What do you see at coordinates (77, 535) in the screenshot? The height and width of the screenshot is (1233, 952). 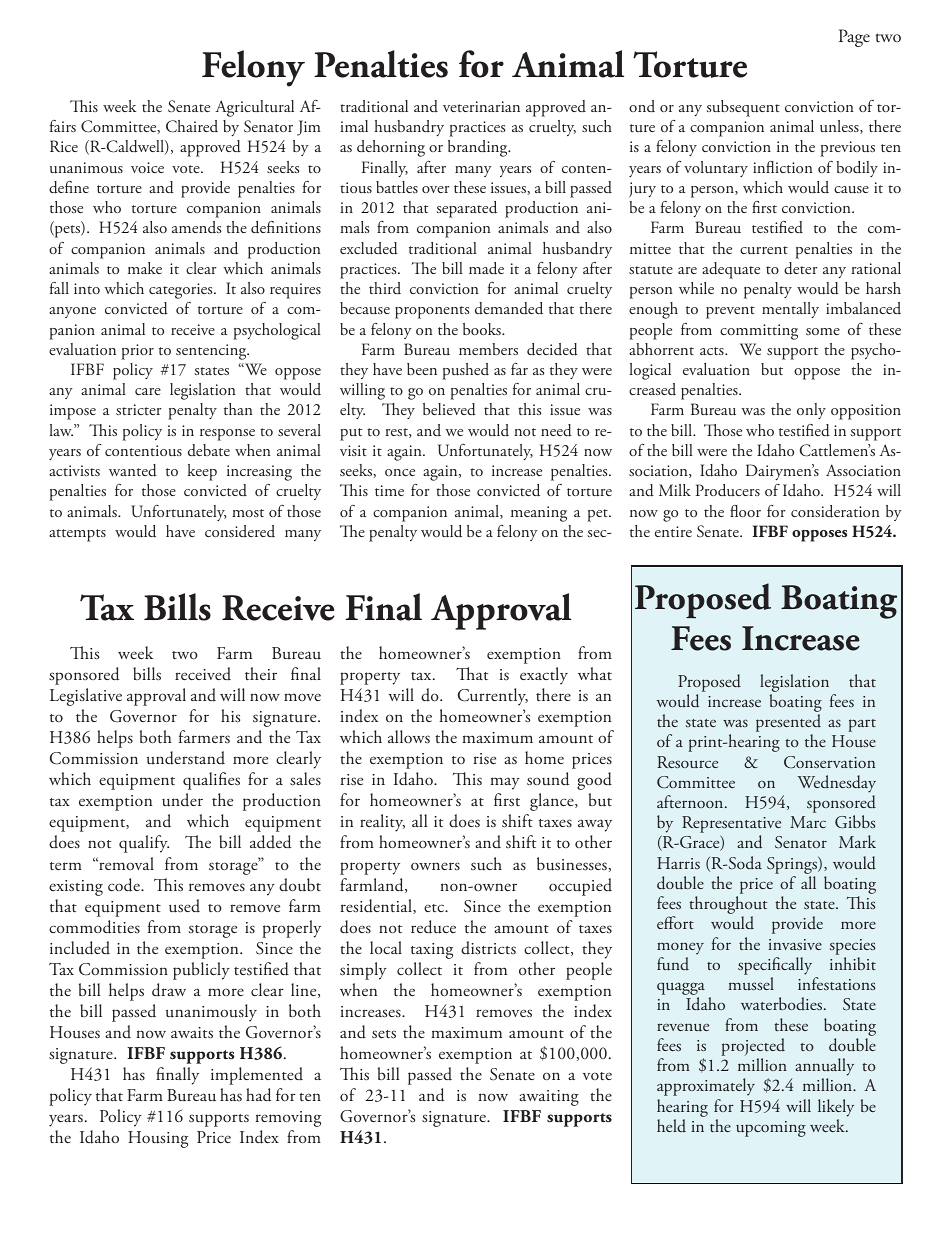 I see `attempts` at bounding box center [77, 535].
